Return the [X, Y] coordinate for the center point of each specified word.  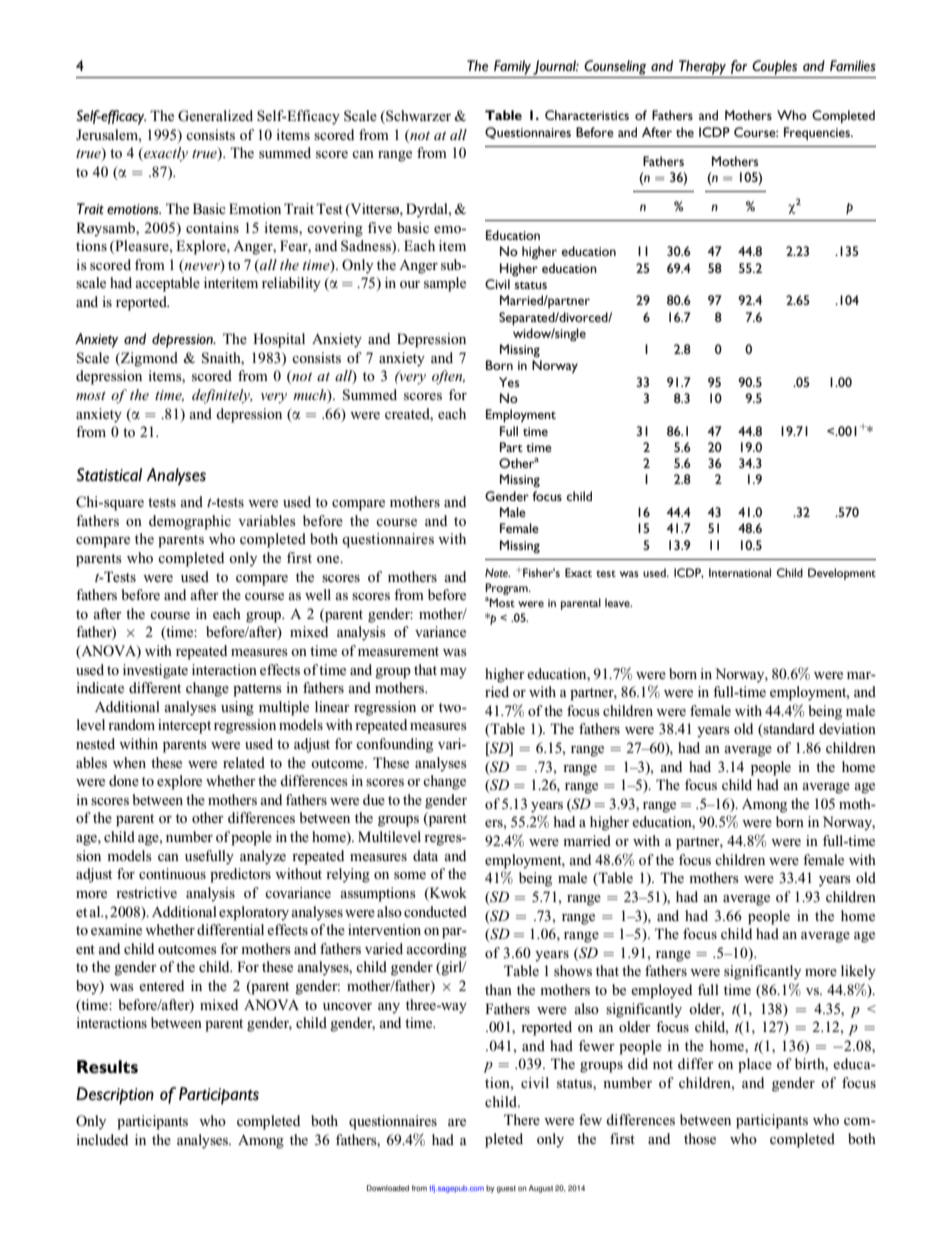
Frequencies [818, 133]
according [436, 950]
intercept [184, 726]
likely [858, 972]
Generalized [215, 116]
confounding [394, 745]
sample [445, 284]
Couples [774, 67]
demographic [190, 522]
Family [512, 67]
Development [842, 574]
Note [497, 572]
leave [618, 602]
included [102, 1139]
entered [161, 985]
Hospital [279, 340]
